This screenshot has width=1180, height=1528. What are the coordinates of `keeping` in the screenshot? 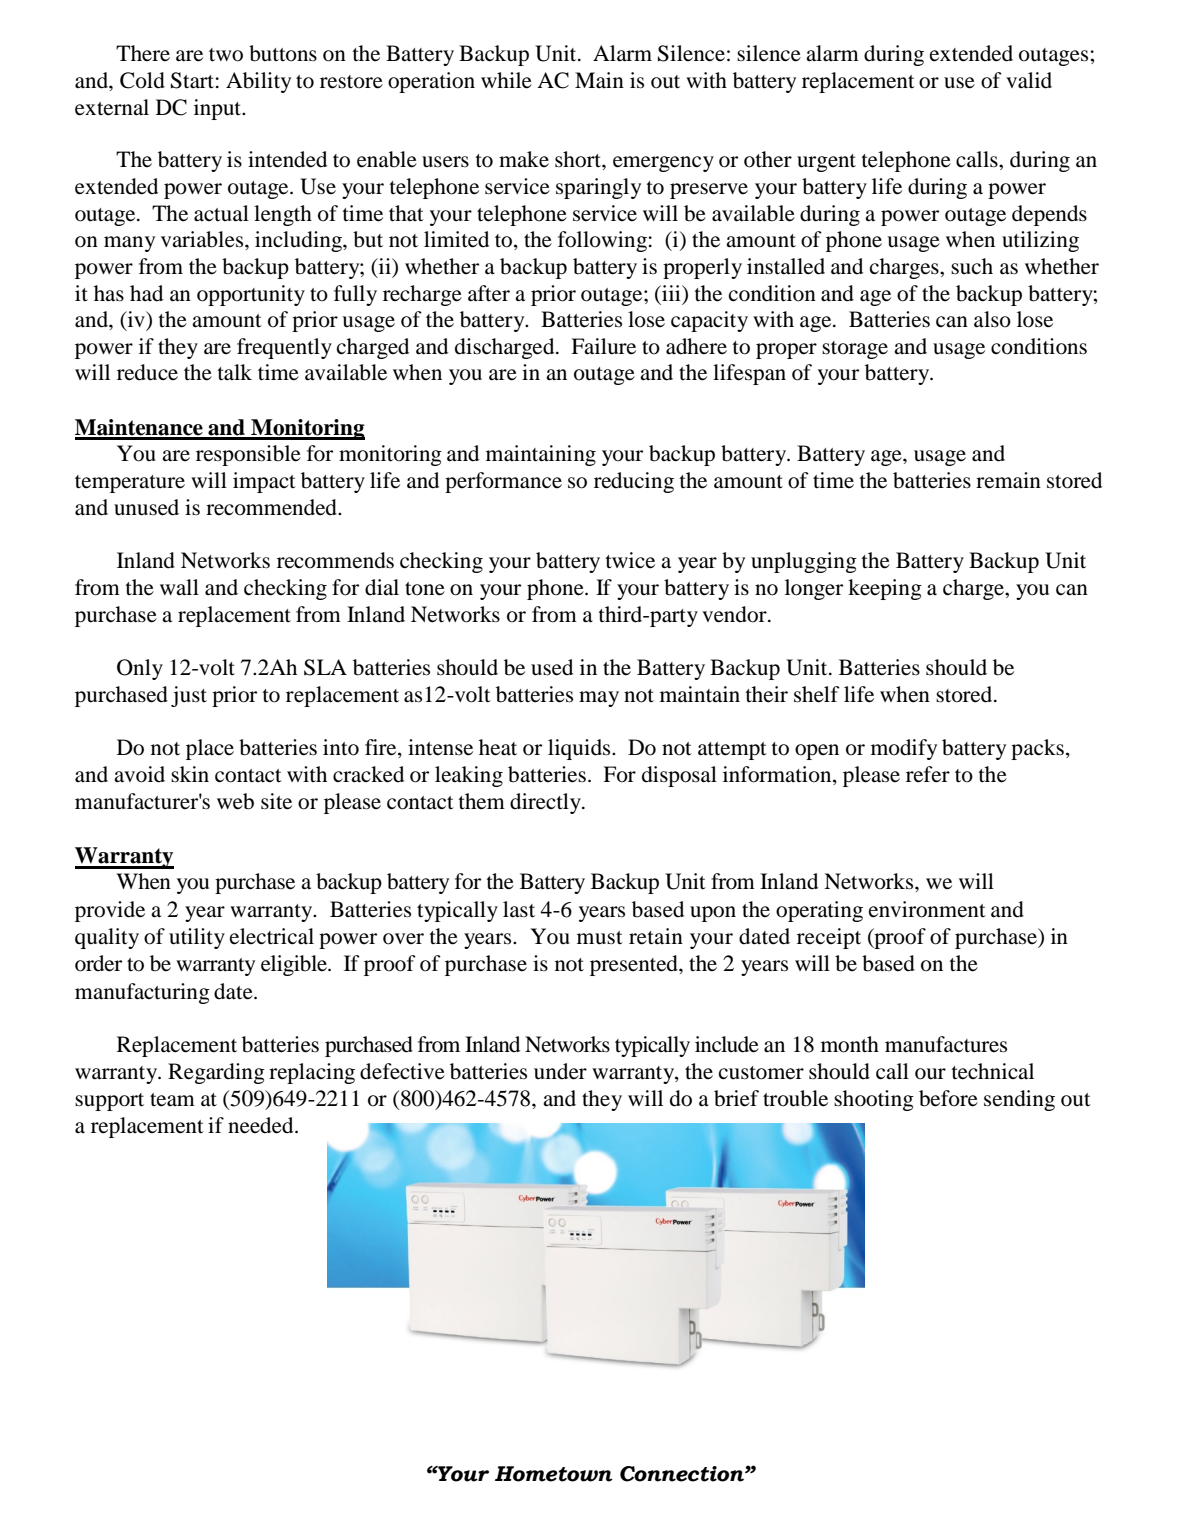 It's located at (885, 589).
